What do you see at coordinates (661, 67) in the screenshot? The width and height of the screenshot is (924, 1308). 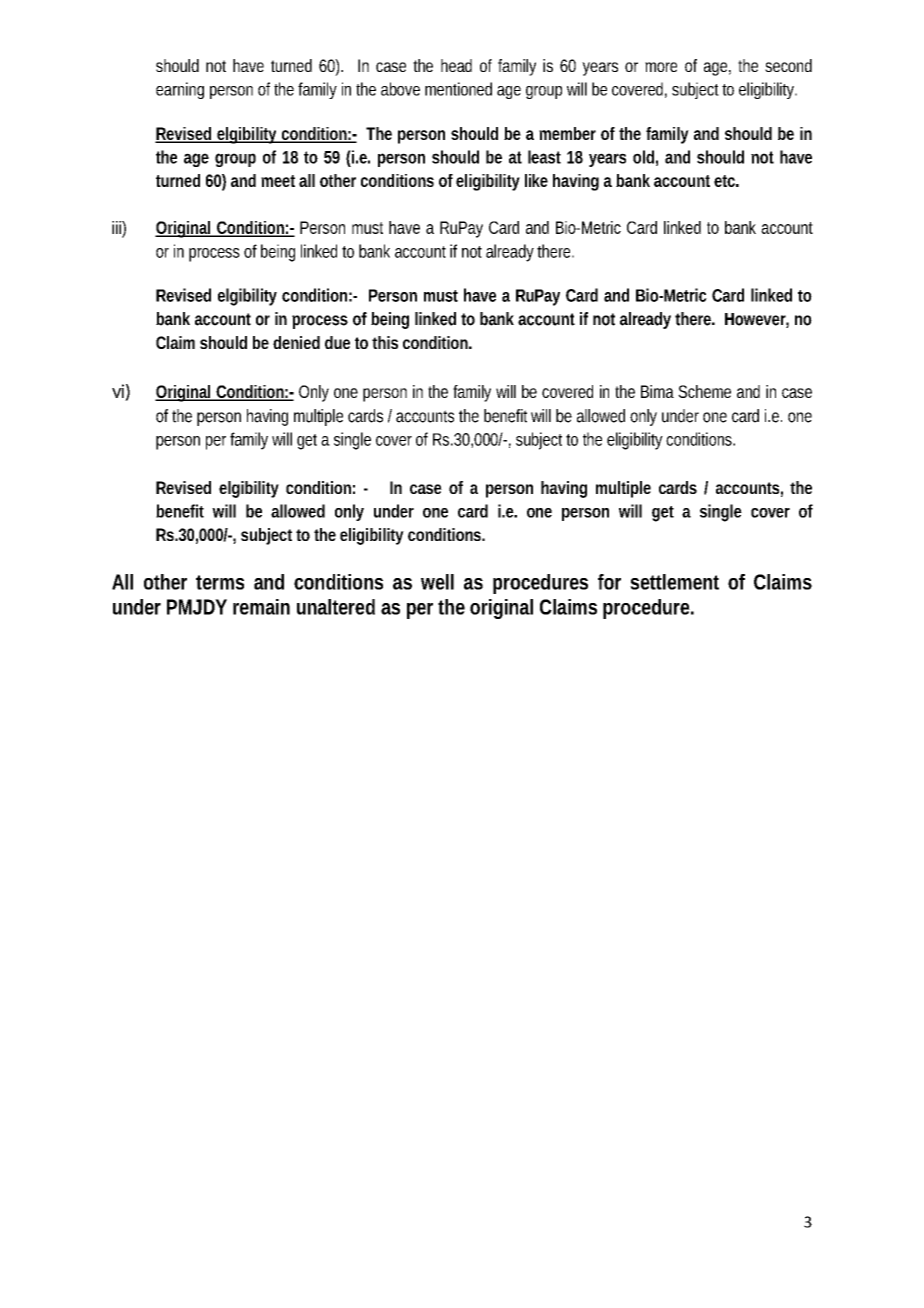 I see `more` at bounding box center [661, 67].
